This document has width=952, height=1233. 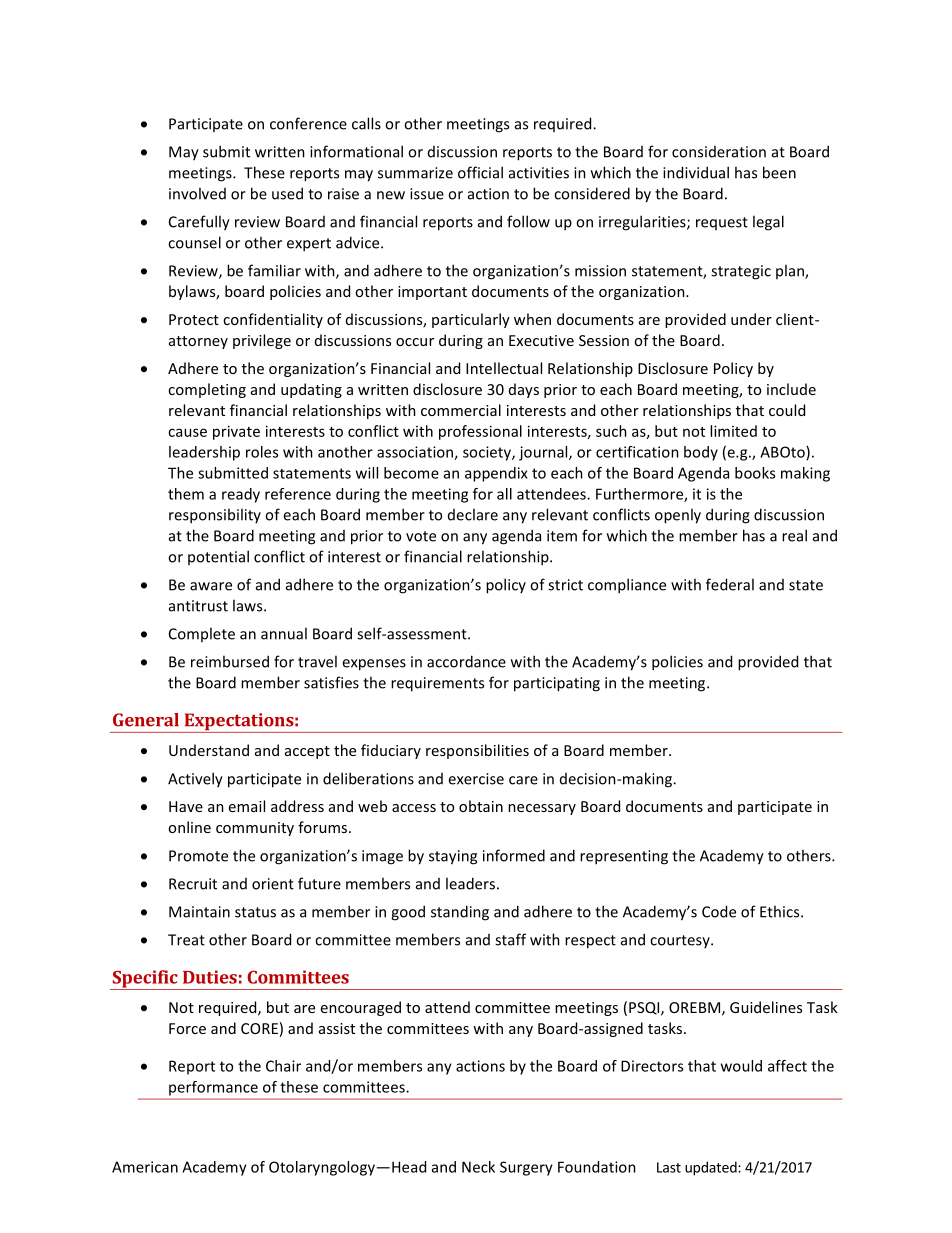 I want to click on official, so click(x=480, y=172).
